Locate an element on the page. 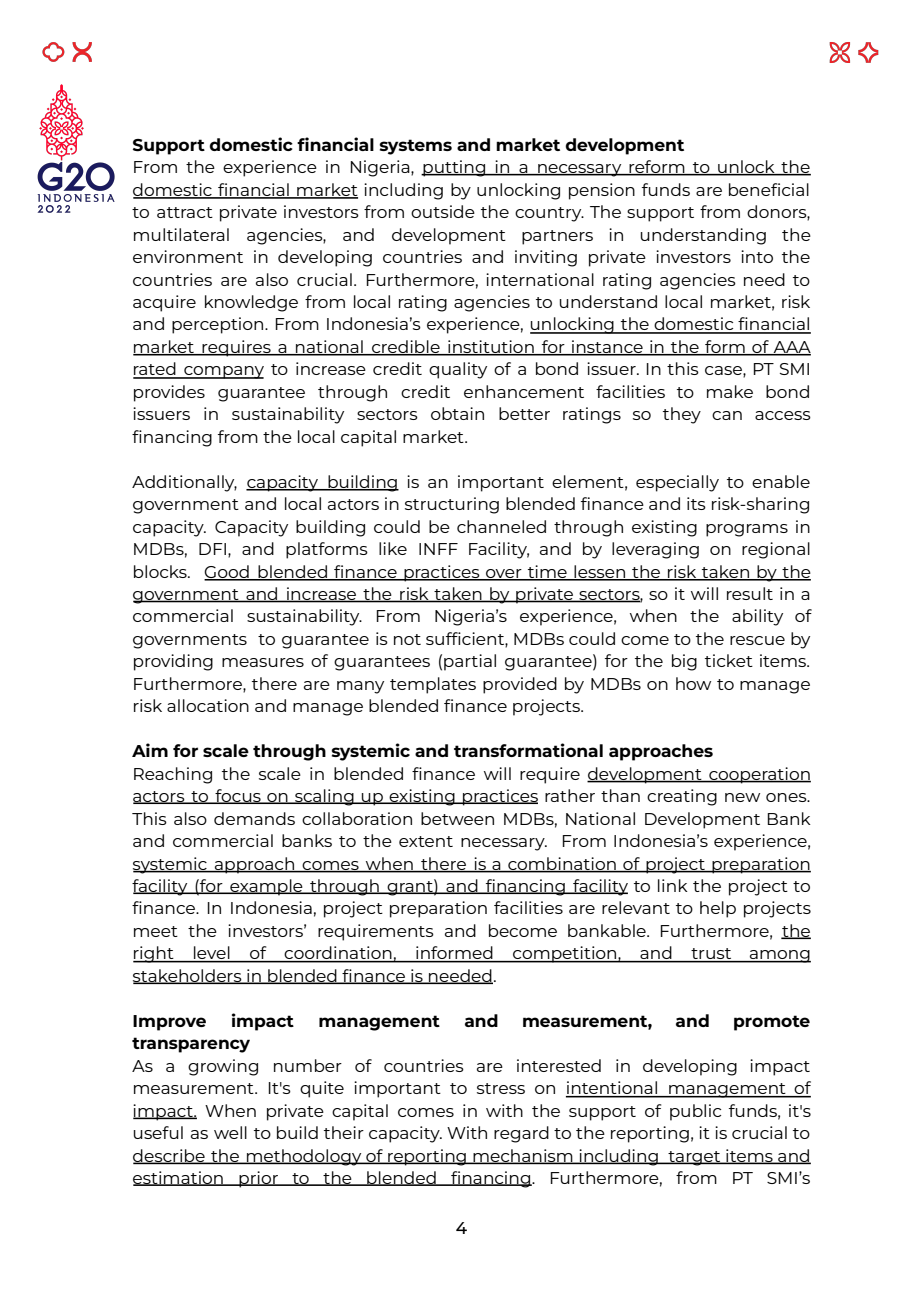 The image size is (924, 1307). attract is located at coordinates (185, 212).
